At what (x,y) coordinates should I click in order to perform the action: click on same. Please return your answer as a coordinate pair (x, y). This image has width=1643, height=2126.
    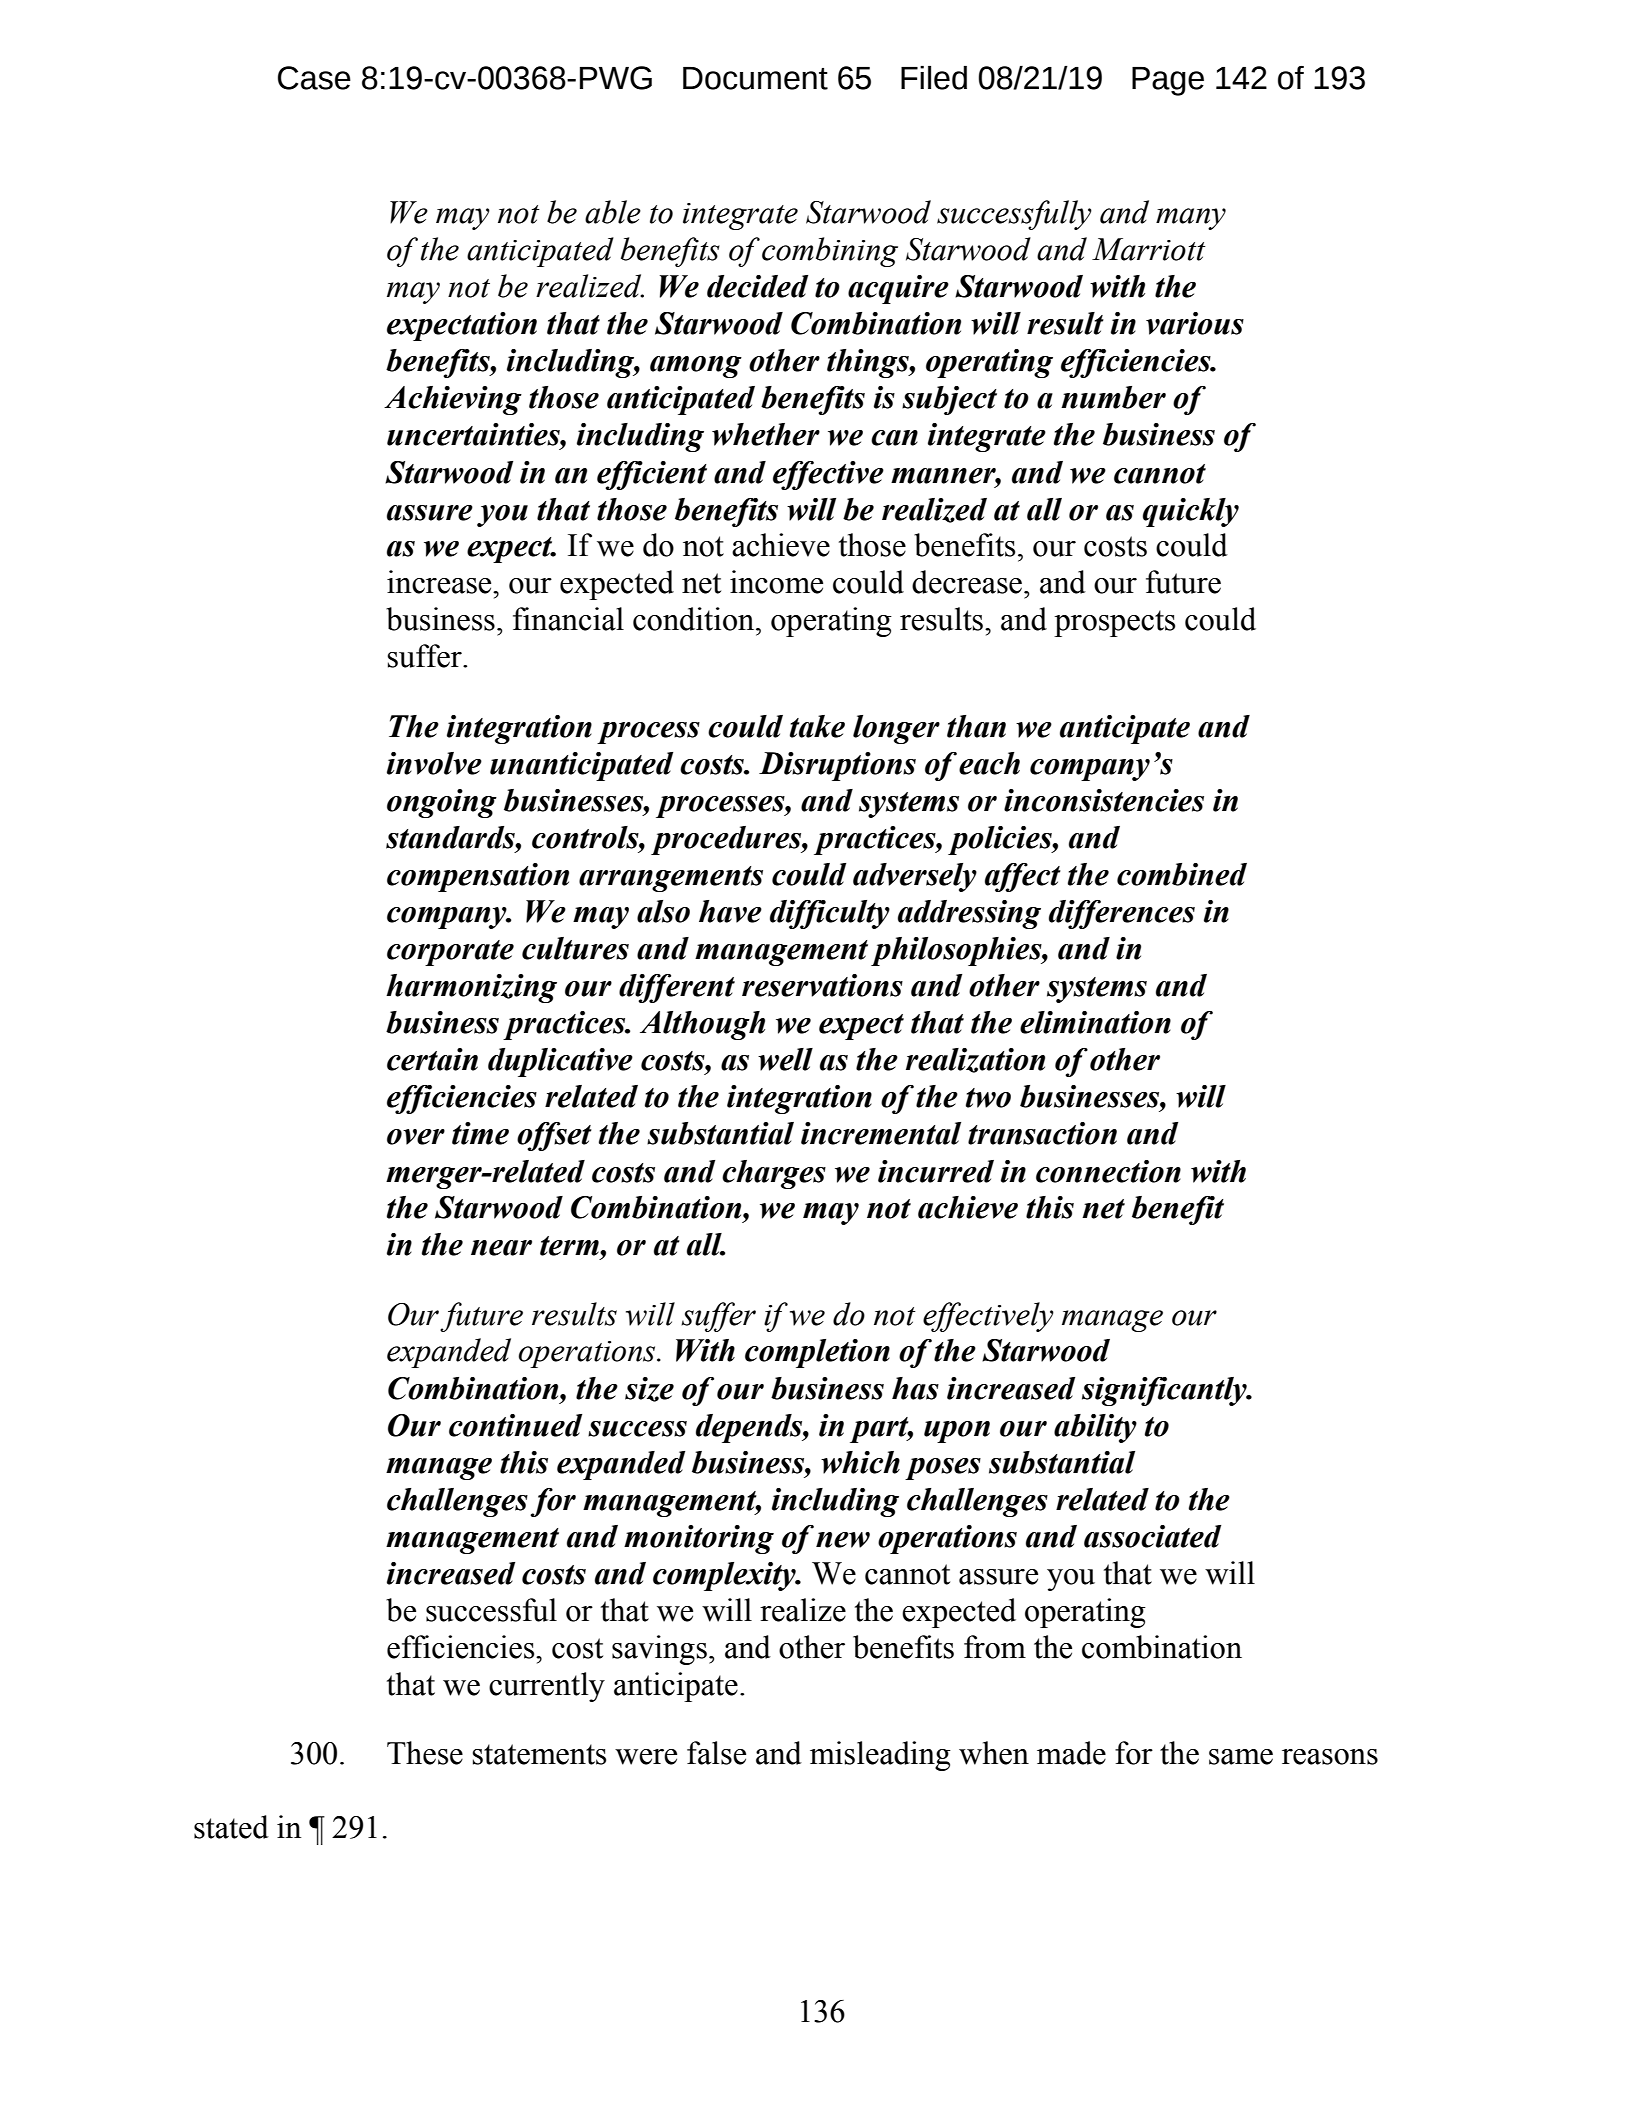
    Looking at the image, I should click on (1241, 1757).
